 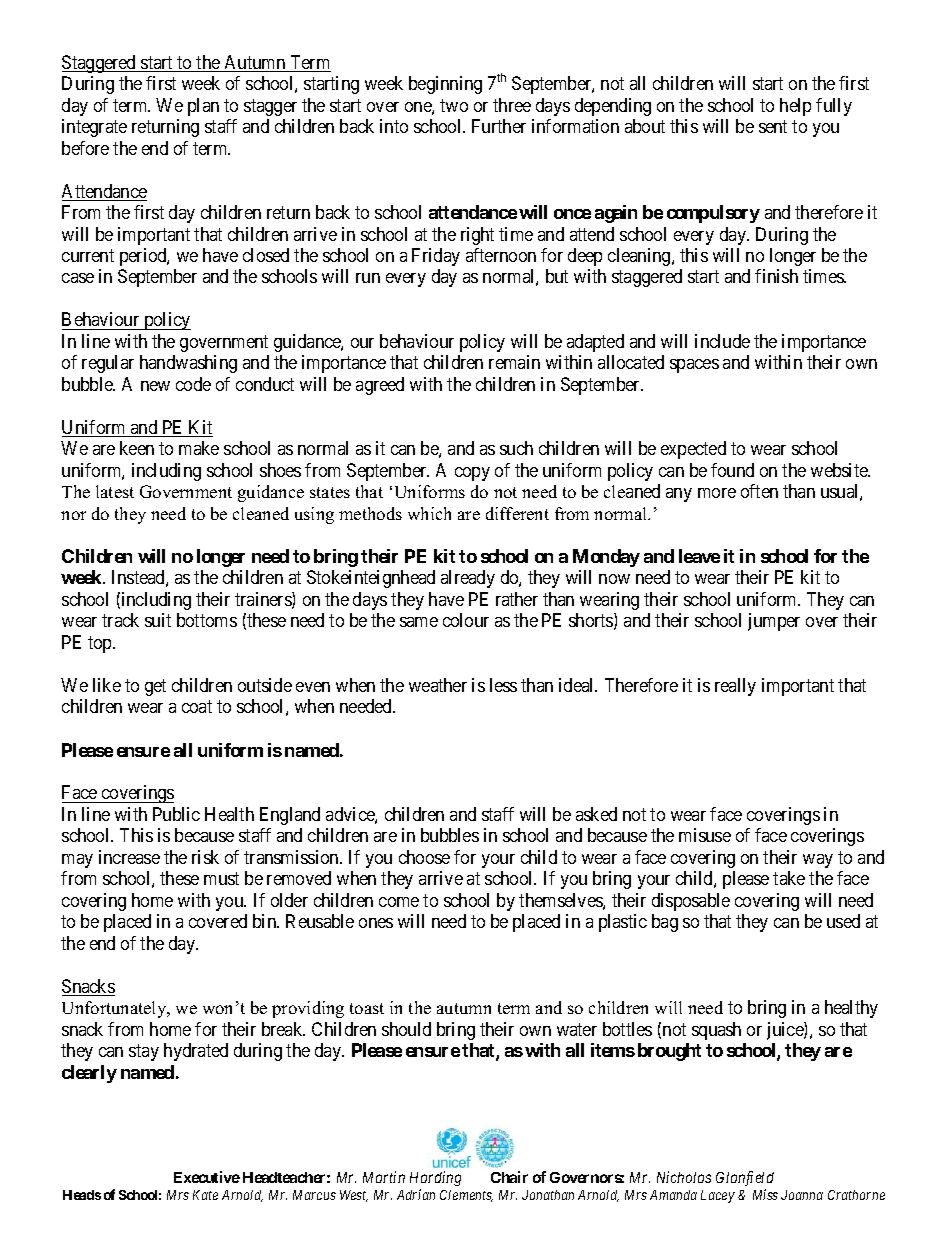 What do you see at coordinates (176, 814) in the image?
I see `Public` at bounding box center [176, 814].
